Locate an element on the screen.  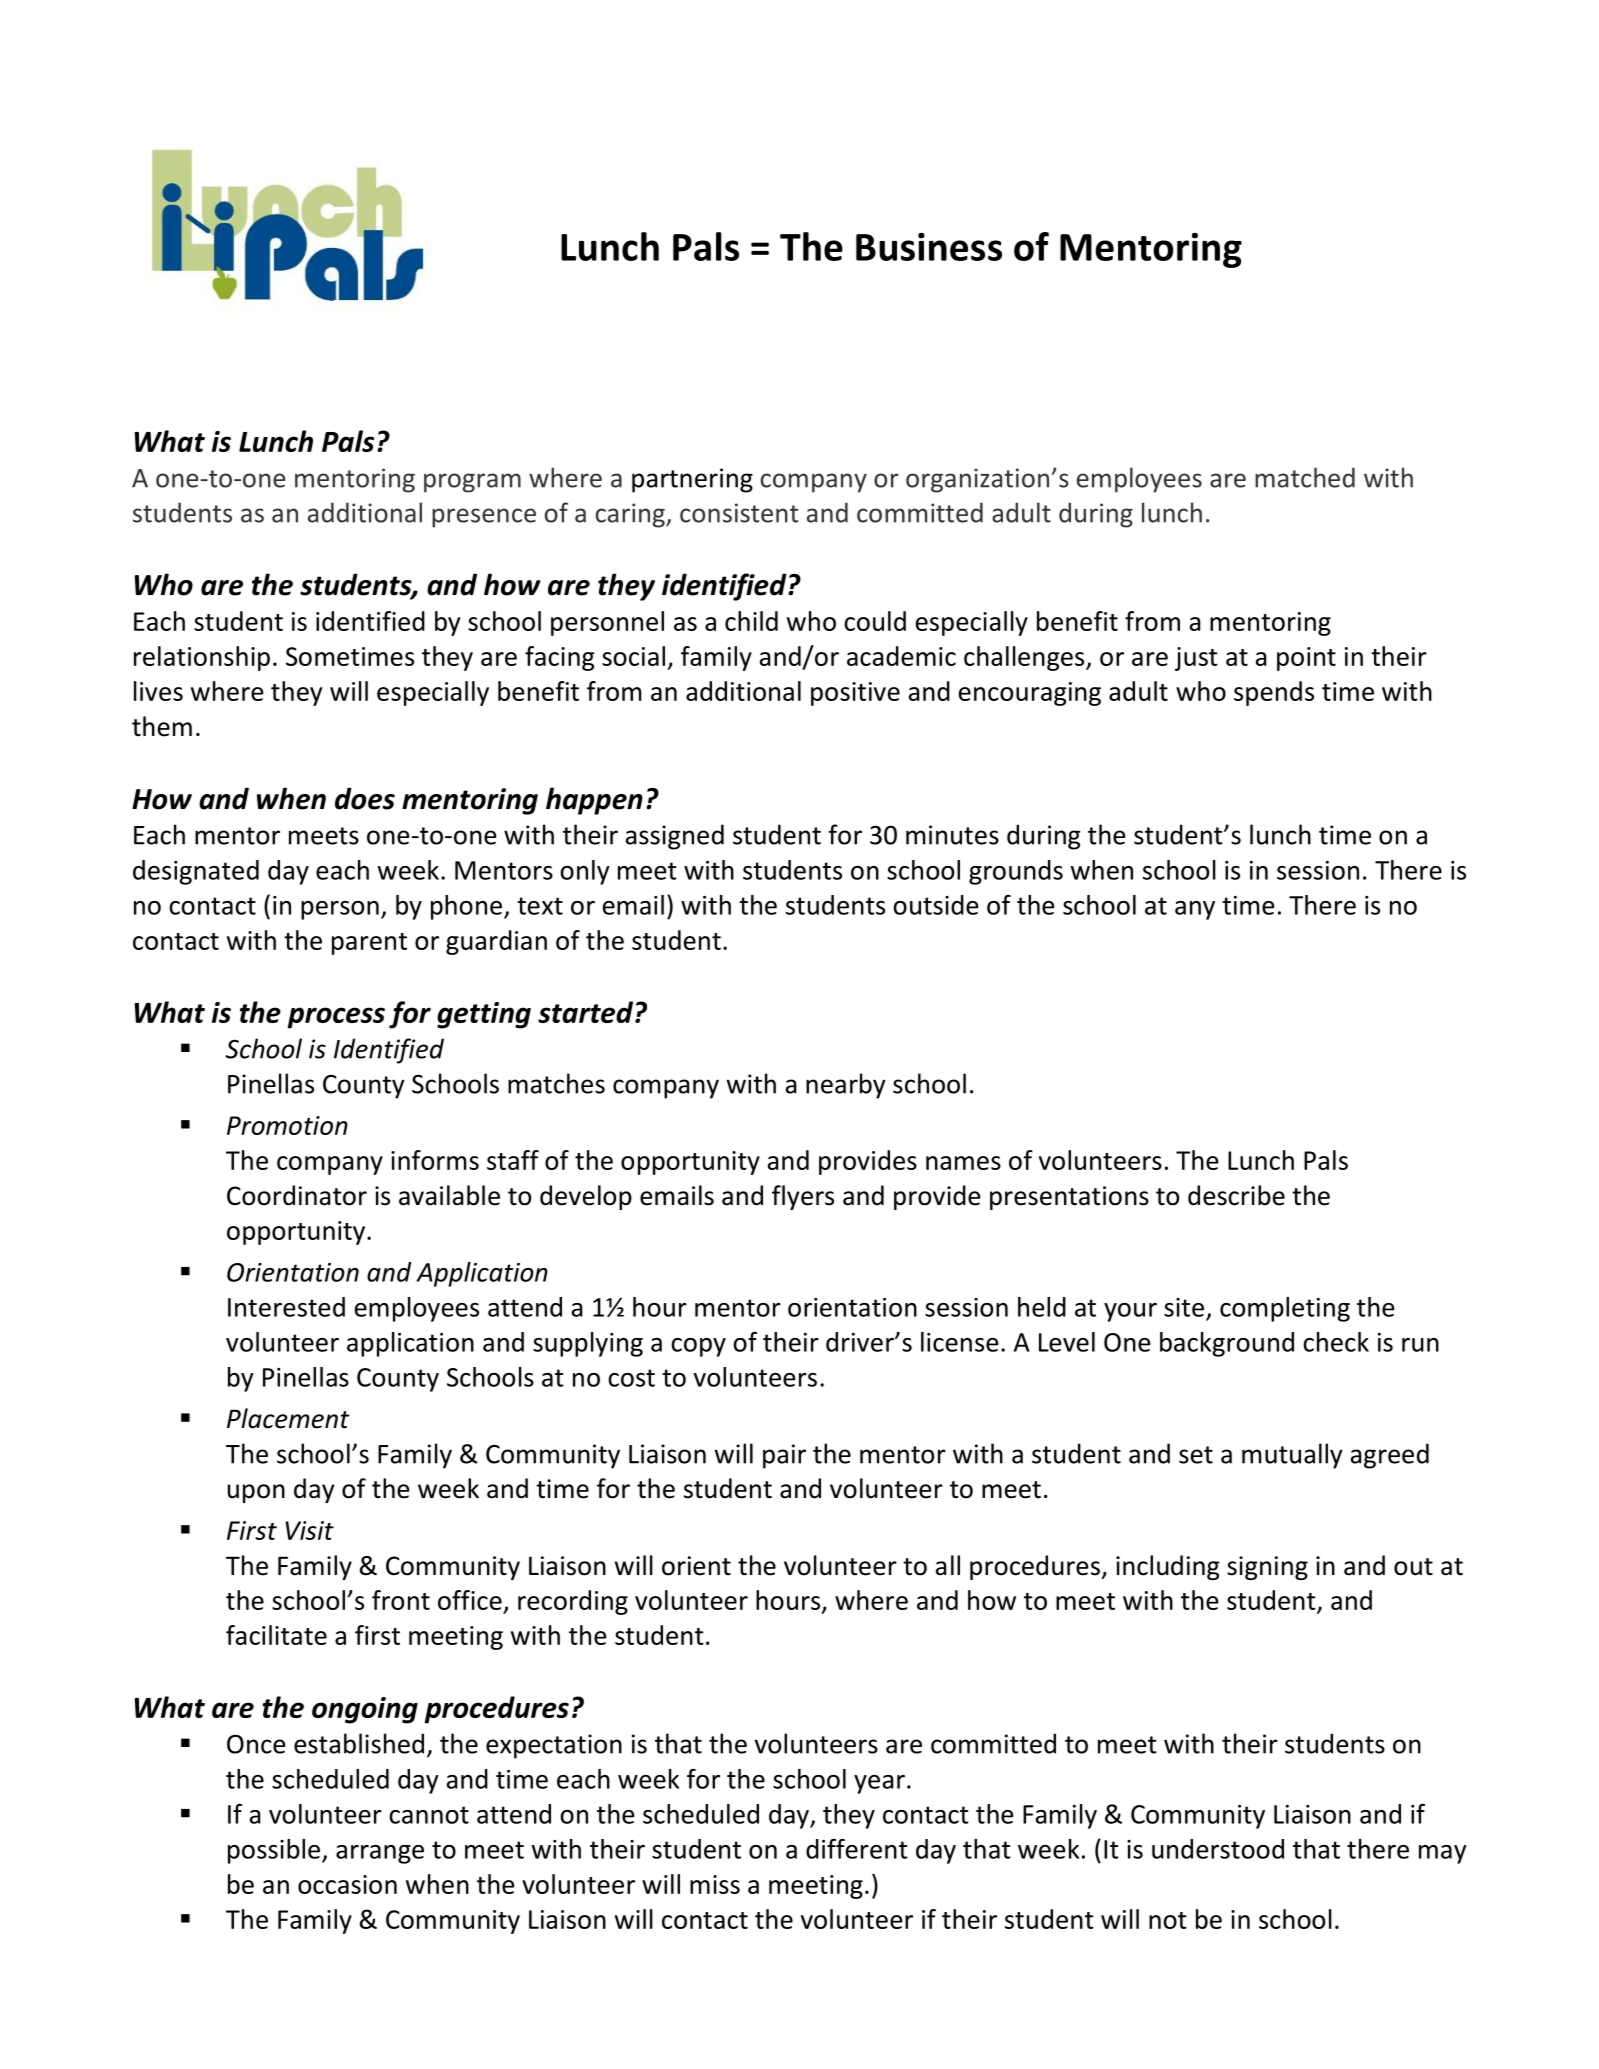
describe is located at coordinates (1236, 1195).
